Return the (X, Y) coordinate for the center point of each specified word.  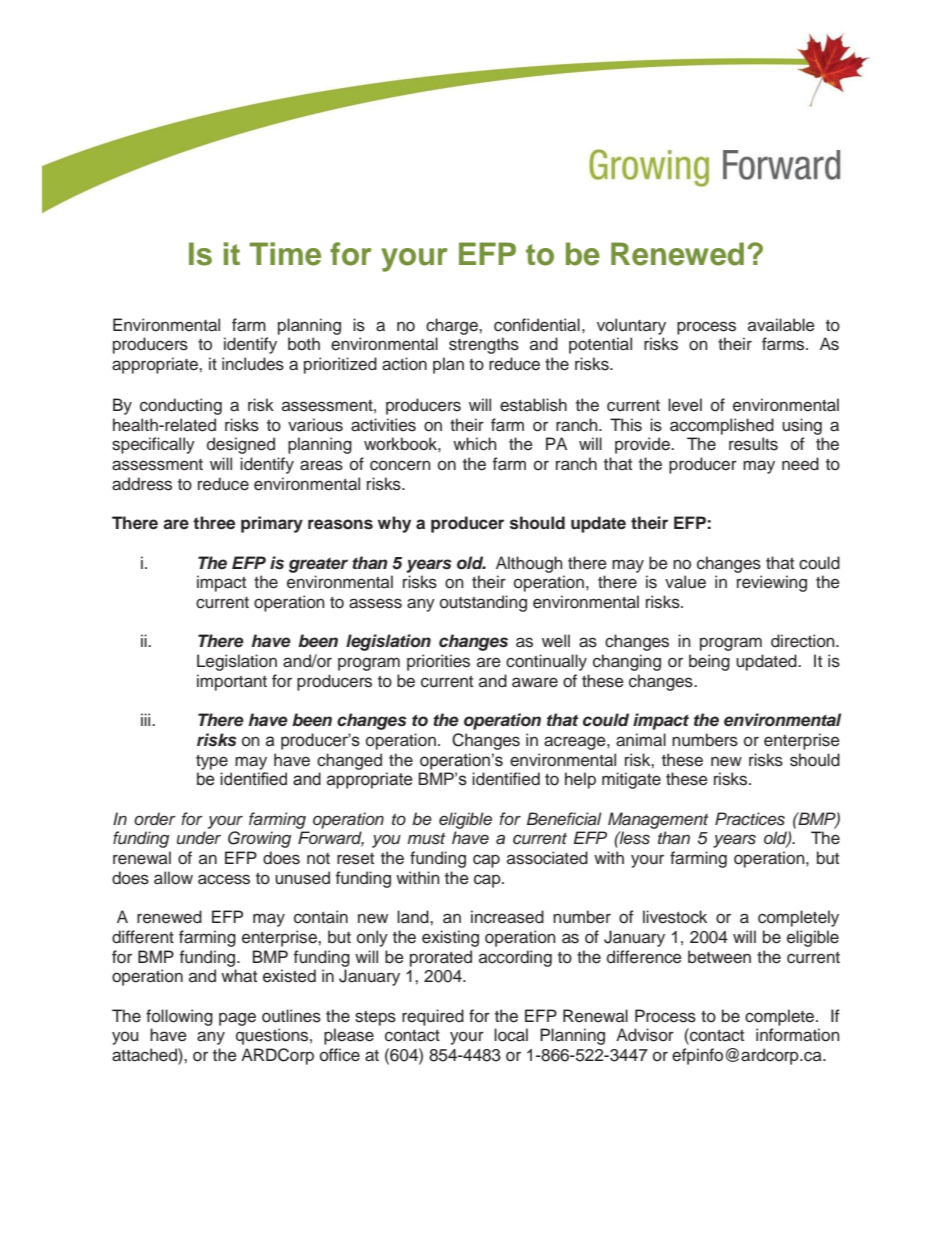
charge (453, 326)
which (475, 444)
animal (641, 740)
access (224, 879)
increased (507, 917)
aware (535, 682)
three (214, 523)
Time (285, 254)
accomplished (722, 426)
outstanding (483, 603)
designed (241, 445)
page (237, 1019)
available (781, 325)
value (685, 582)
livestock (675, 917)
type (212, 762)
